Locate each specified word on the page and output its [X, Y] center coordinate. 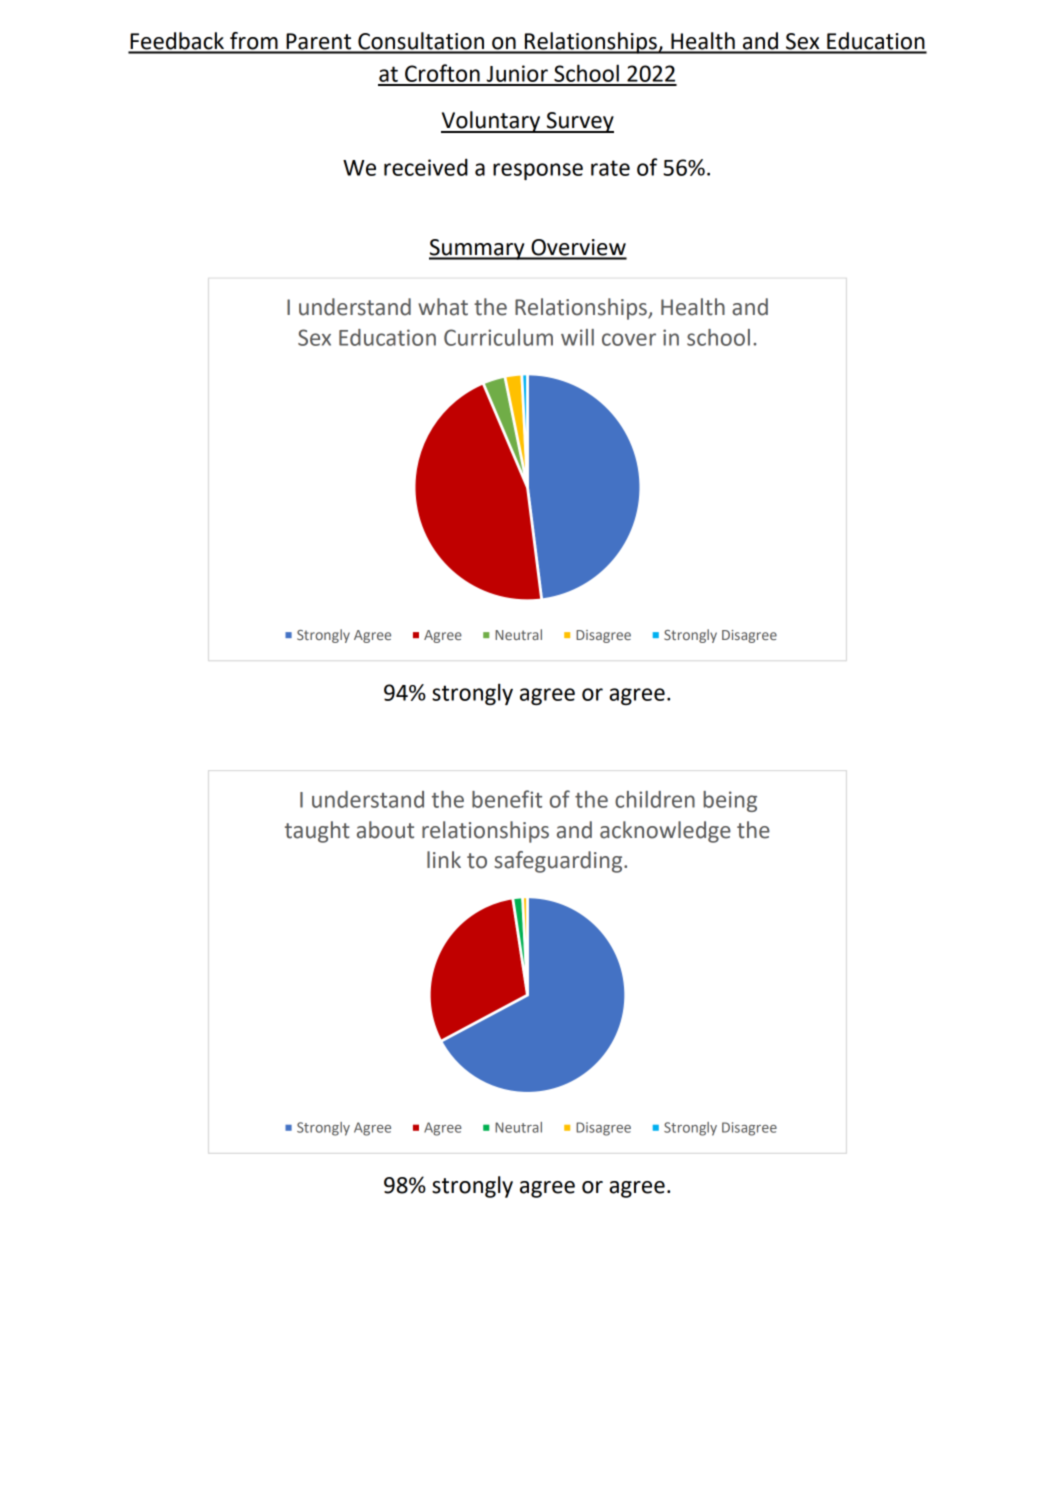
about [385, 830]
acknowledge [665, 832]
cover [629, 339]
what [443, 307]
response [538, 171]
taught [317, 832]
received [426, 167]
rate [610, 168]
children [655, 799]
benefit [507, 799]
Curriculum [498, 337]
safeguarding [559, 862]
